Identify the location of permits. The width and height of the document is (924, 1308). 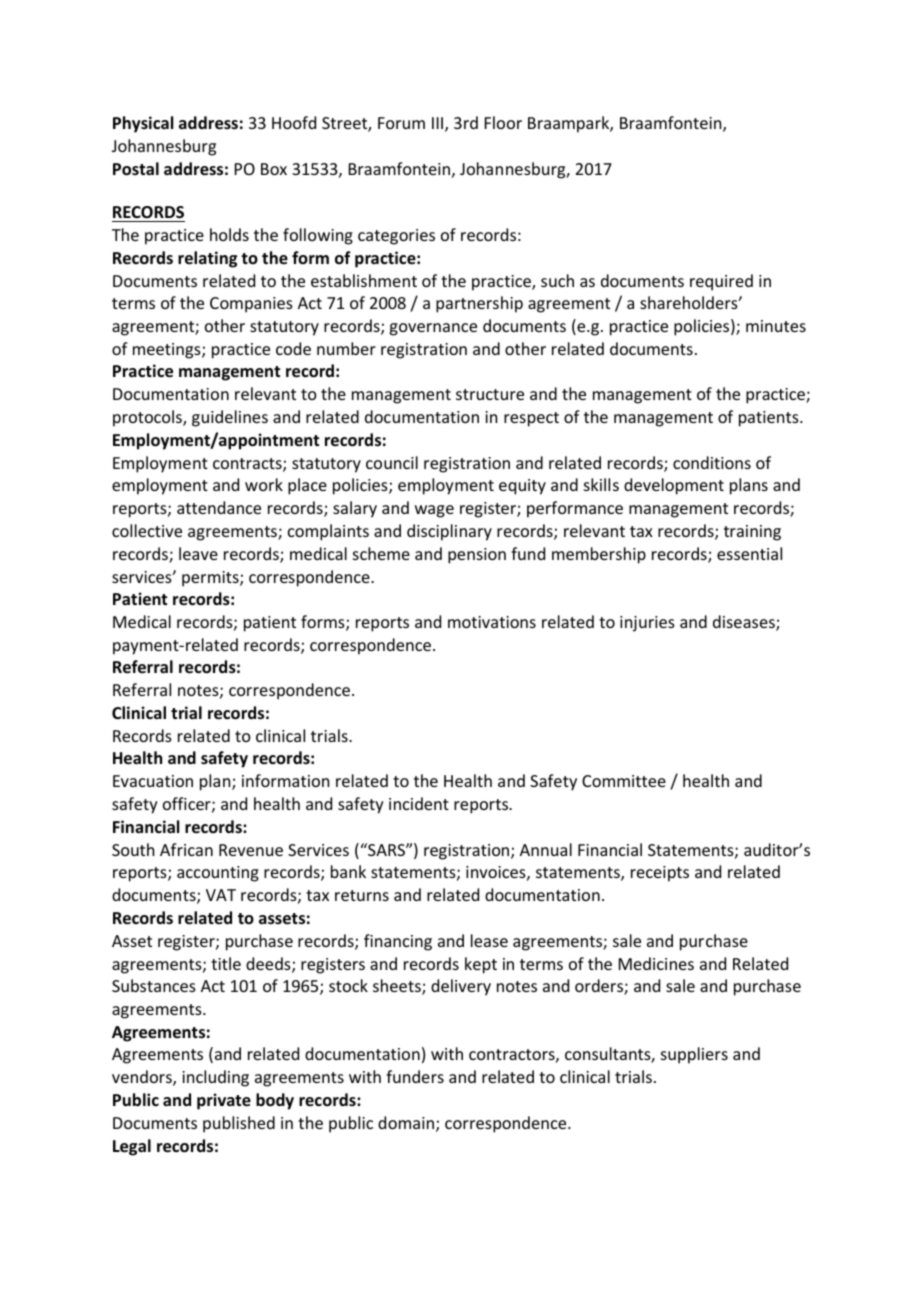
(211, 579).
